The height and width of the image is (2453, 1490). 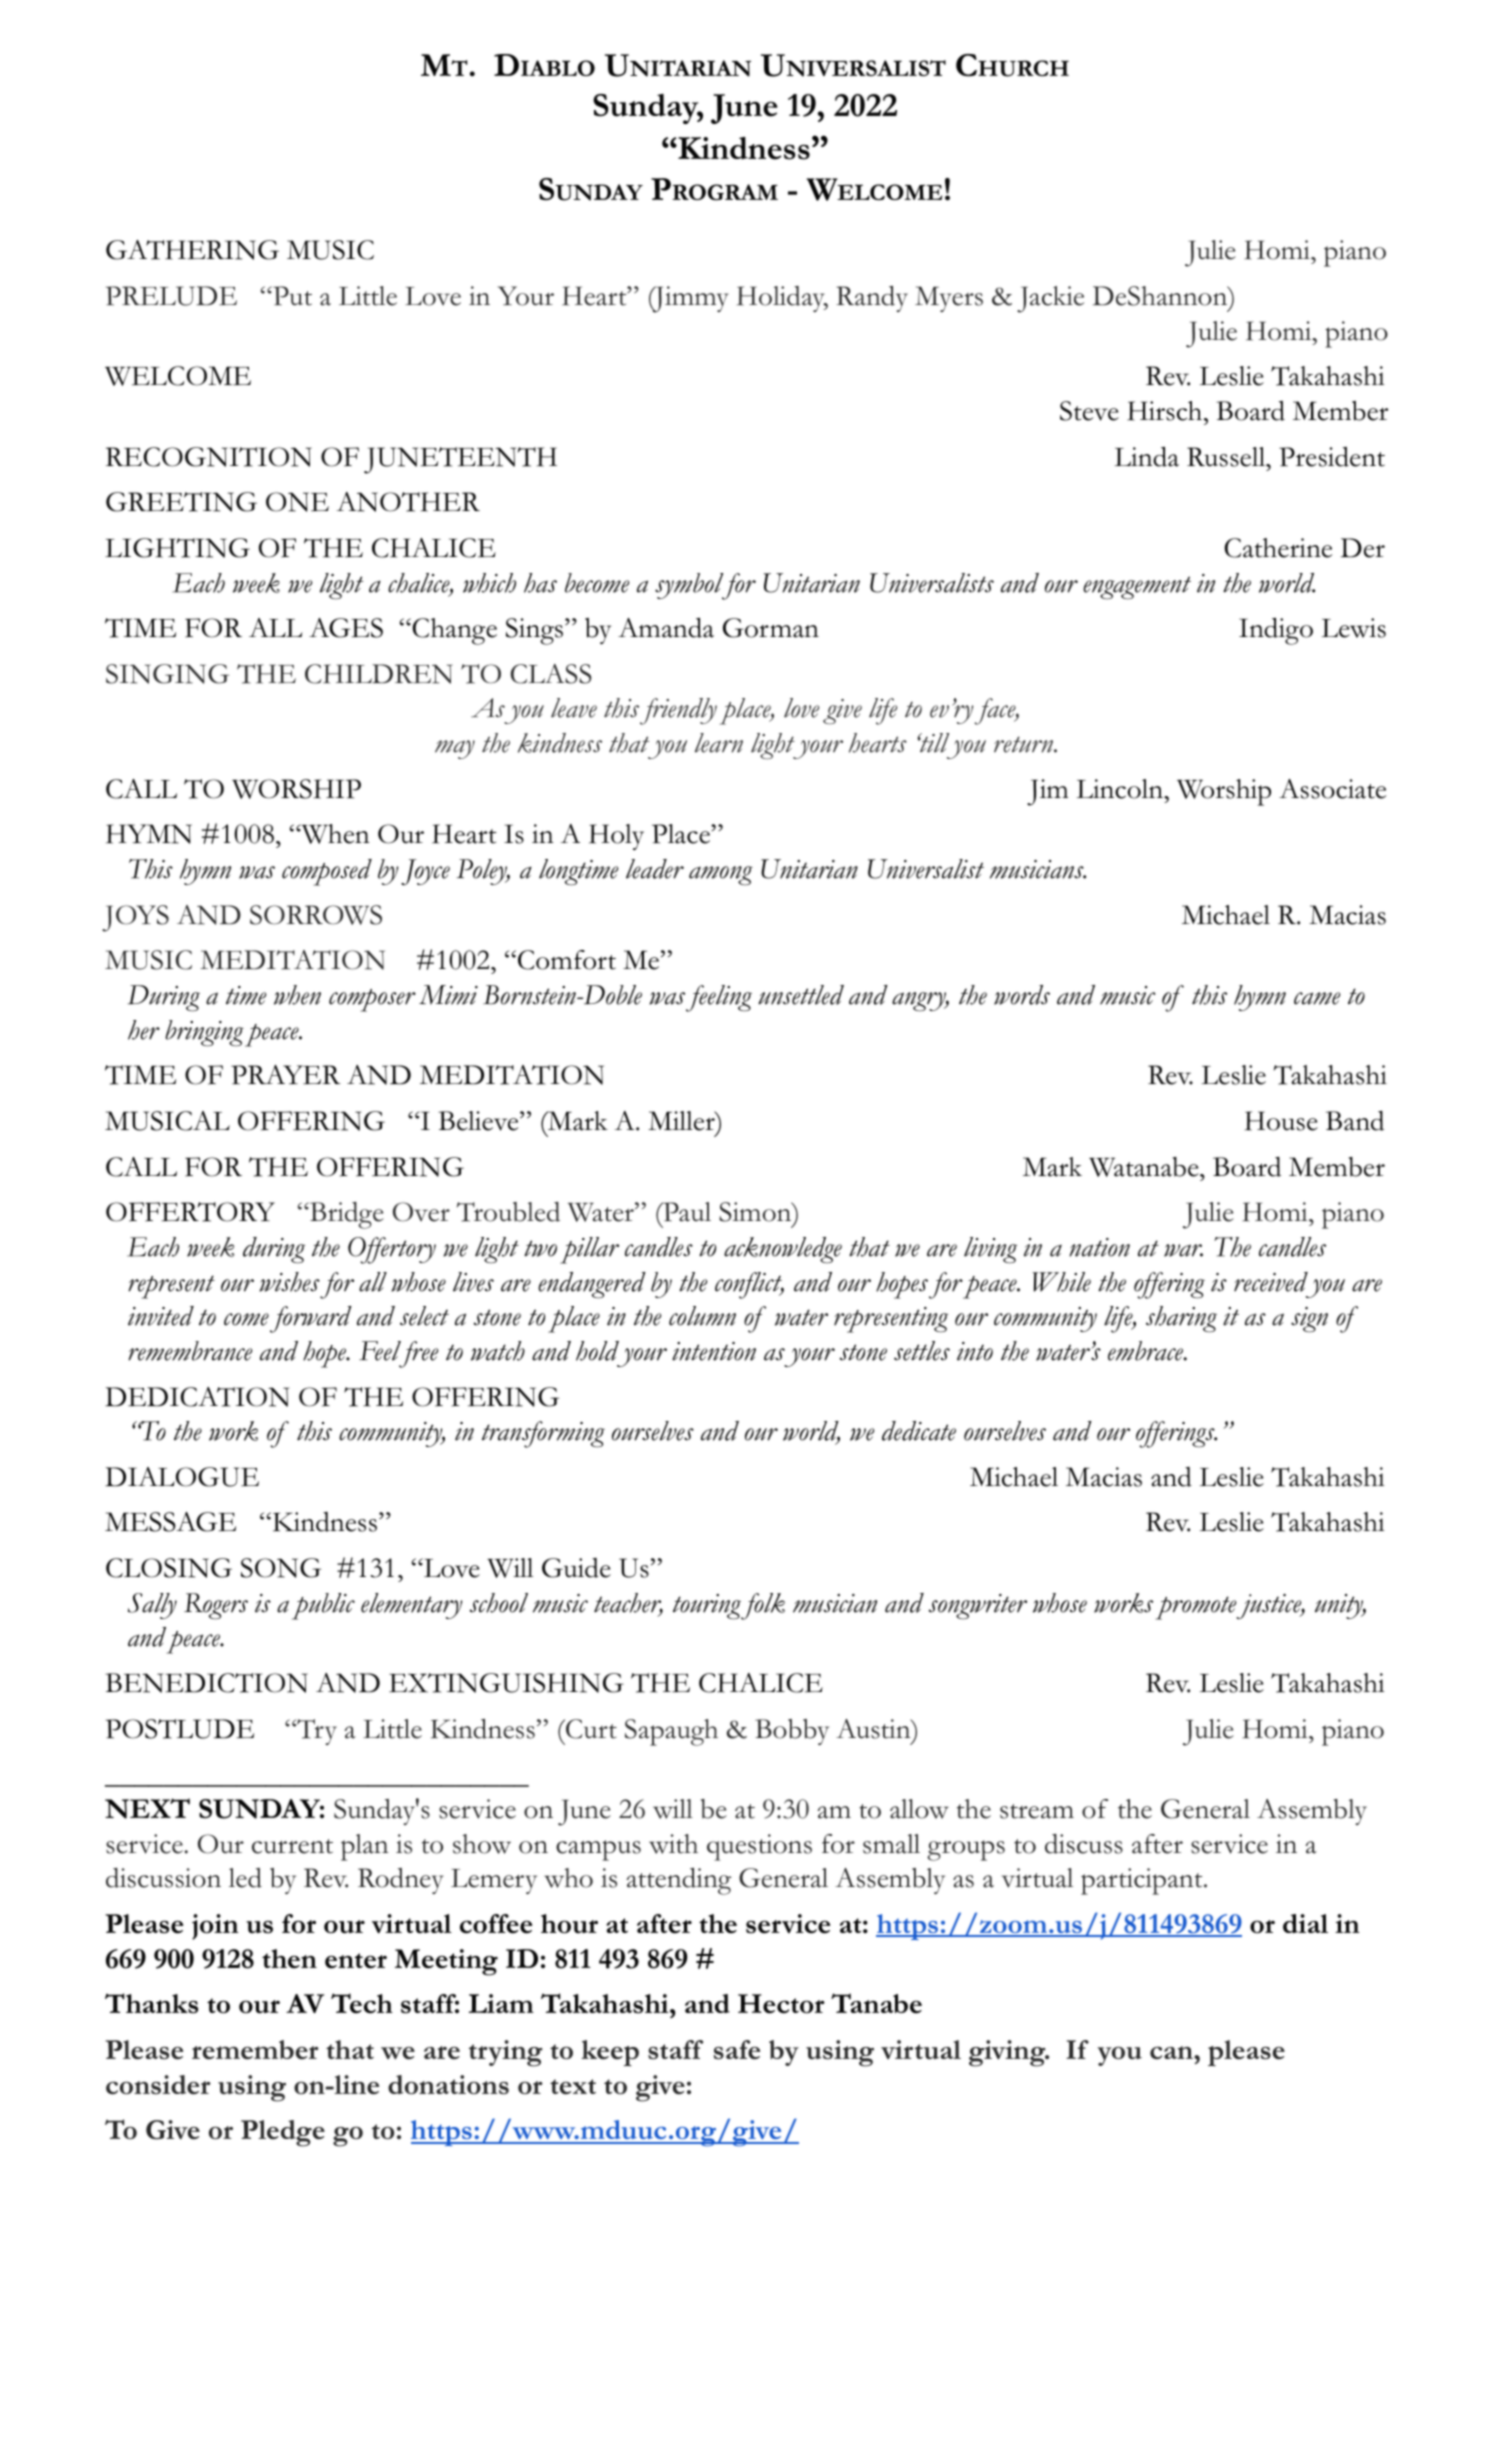 I want to click on Holiday, so click(x=782, y=299).
